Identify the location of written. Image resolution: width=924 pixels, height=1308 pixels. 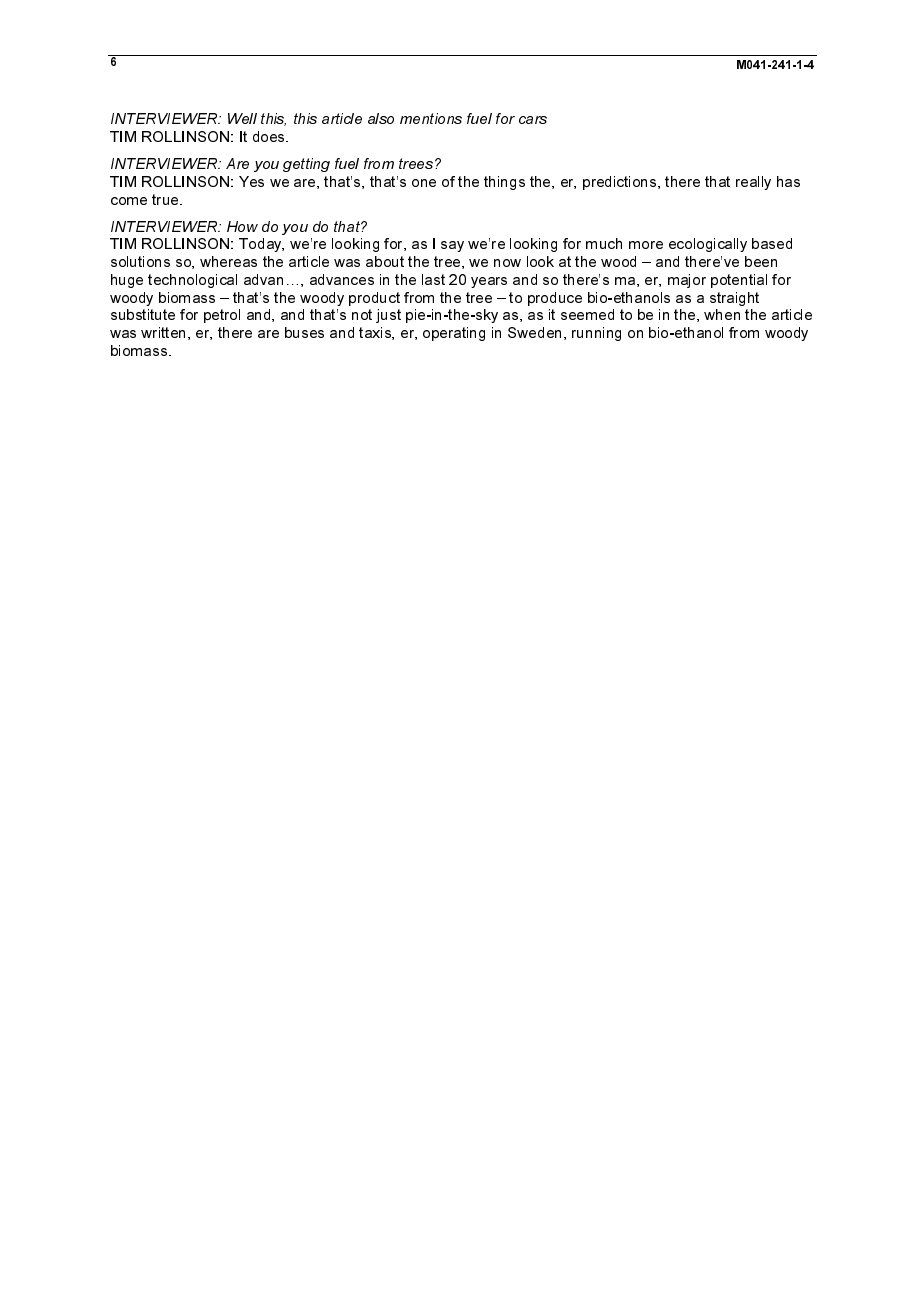
(163, 332).
